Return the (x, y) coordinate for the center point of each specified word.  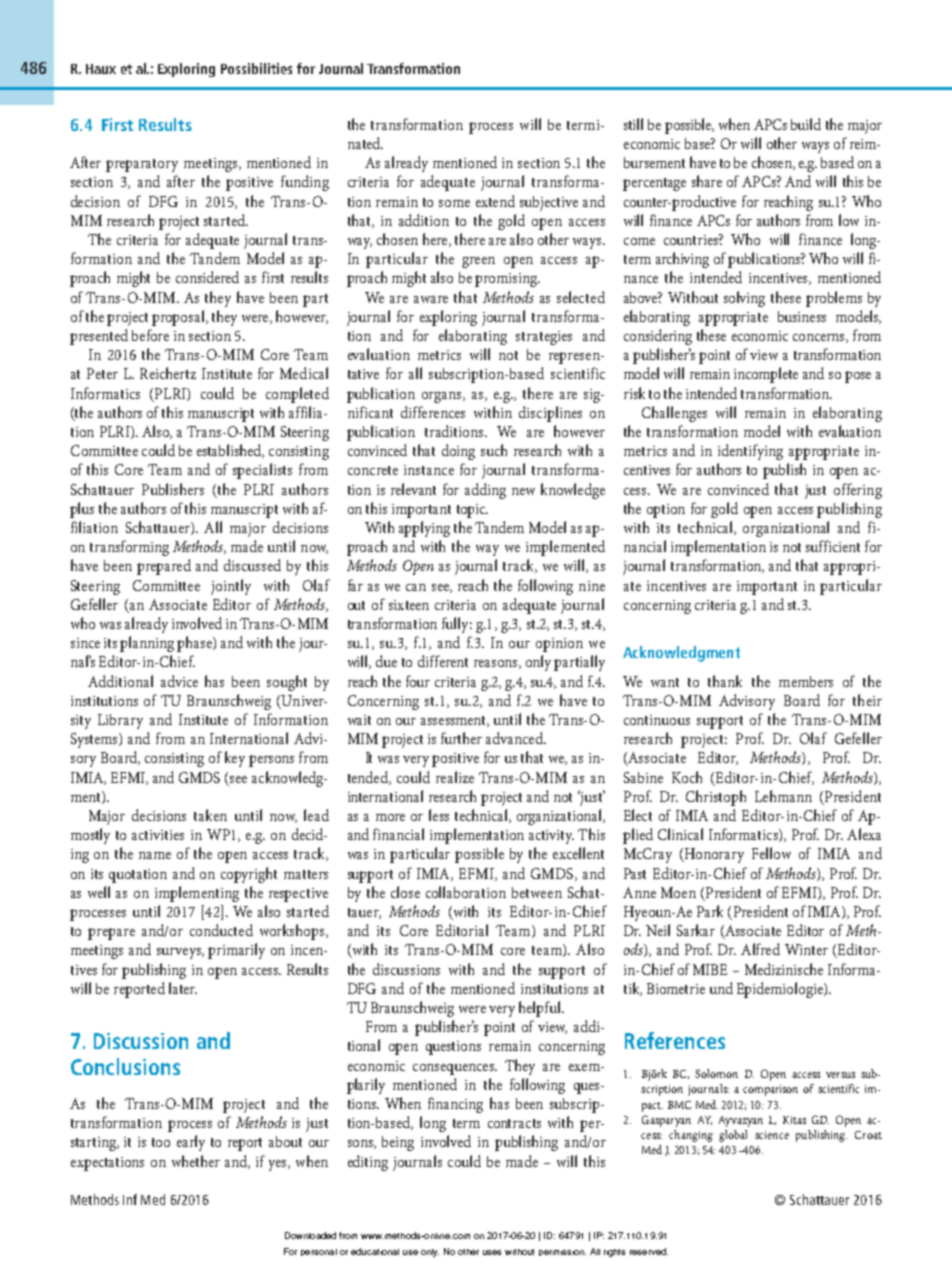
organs (443, 397)
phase (195, 644)
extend (495, 201)
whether (196, 1161)
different (443, 661)
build (806, 124)
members (806, 681)
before (150, 335)
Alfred (760, 949)
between (537, 892)
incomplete (766, 375)
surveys (180, 953)
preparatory (142, 165)
